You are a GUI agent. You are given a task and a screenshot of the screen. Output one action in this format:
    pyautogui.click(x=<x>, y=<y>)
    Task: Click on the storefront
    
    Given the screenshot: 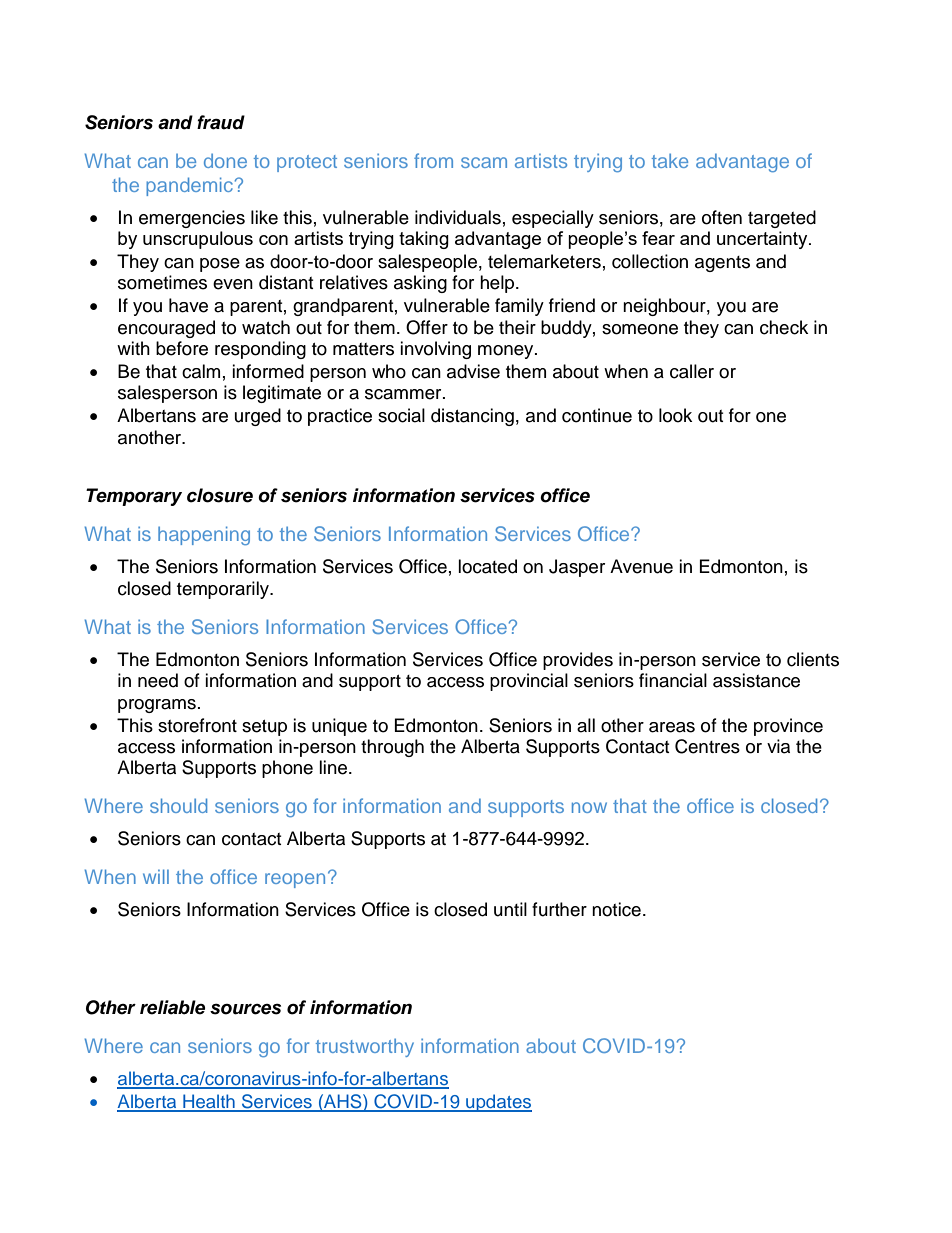 What is the action you would take?
    pyautogui.click(x=197, y=725)
